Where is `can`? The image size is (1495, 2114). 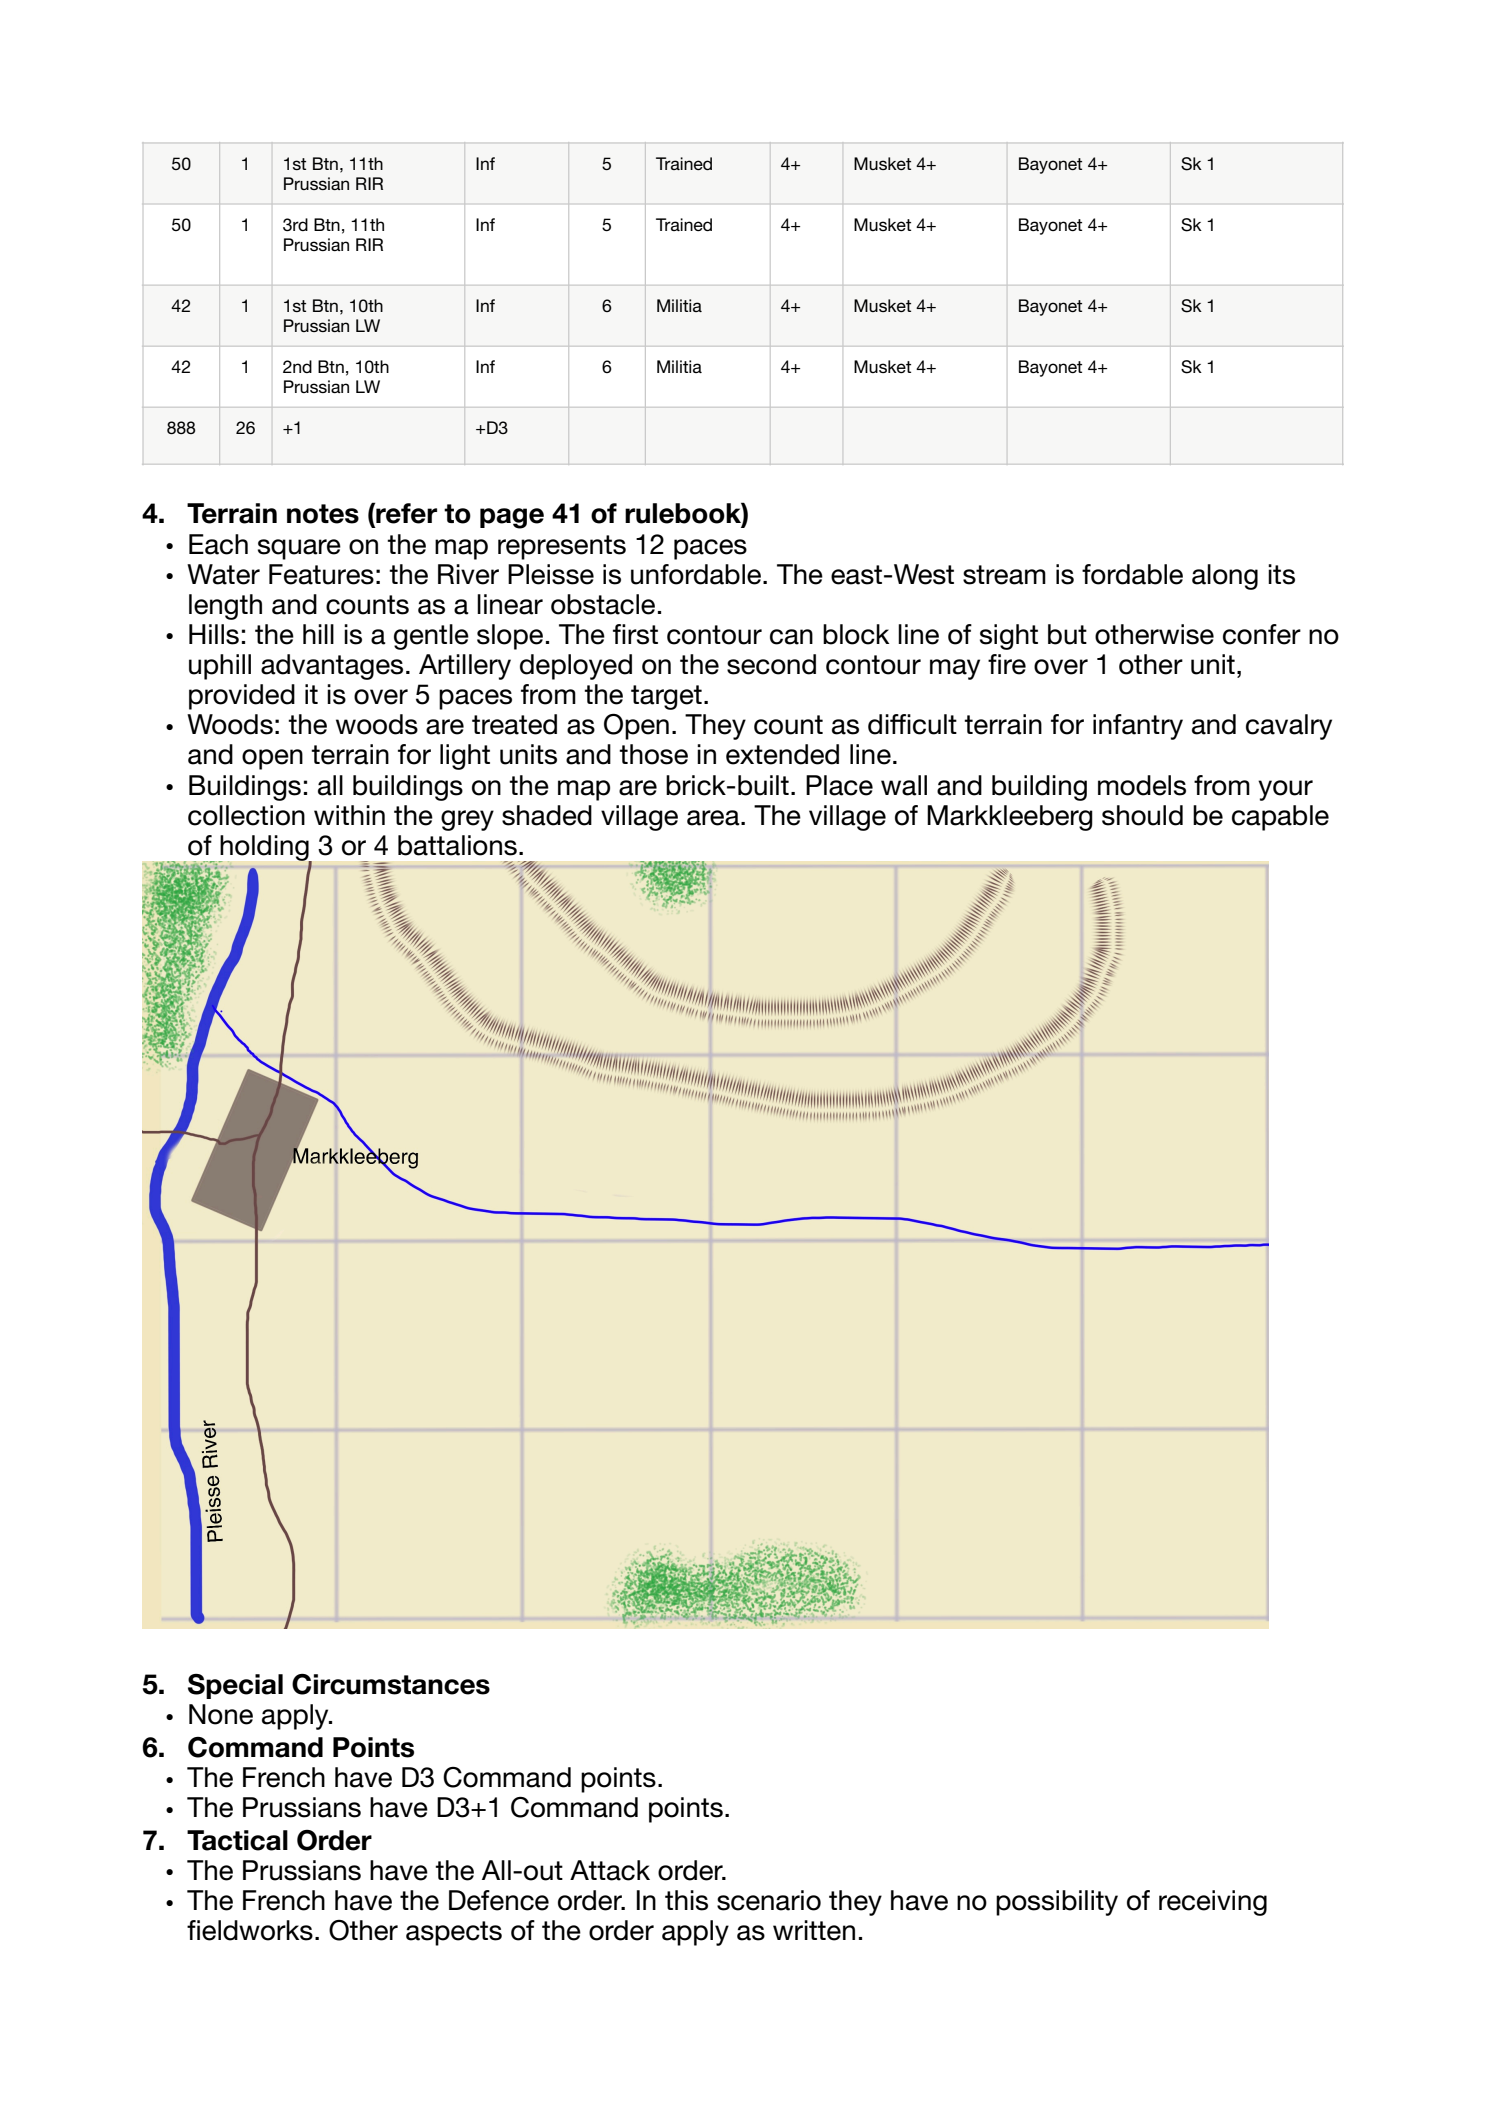
can is located at coordinates (791, 637).
